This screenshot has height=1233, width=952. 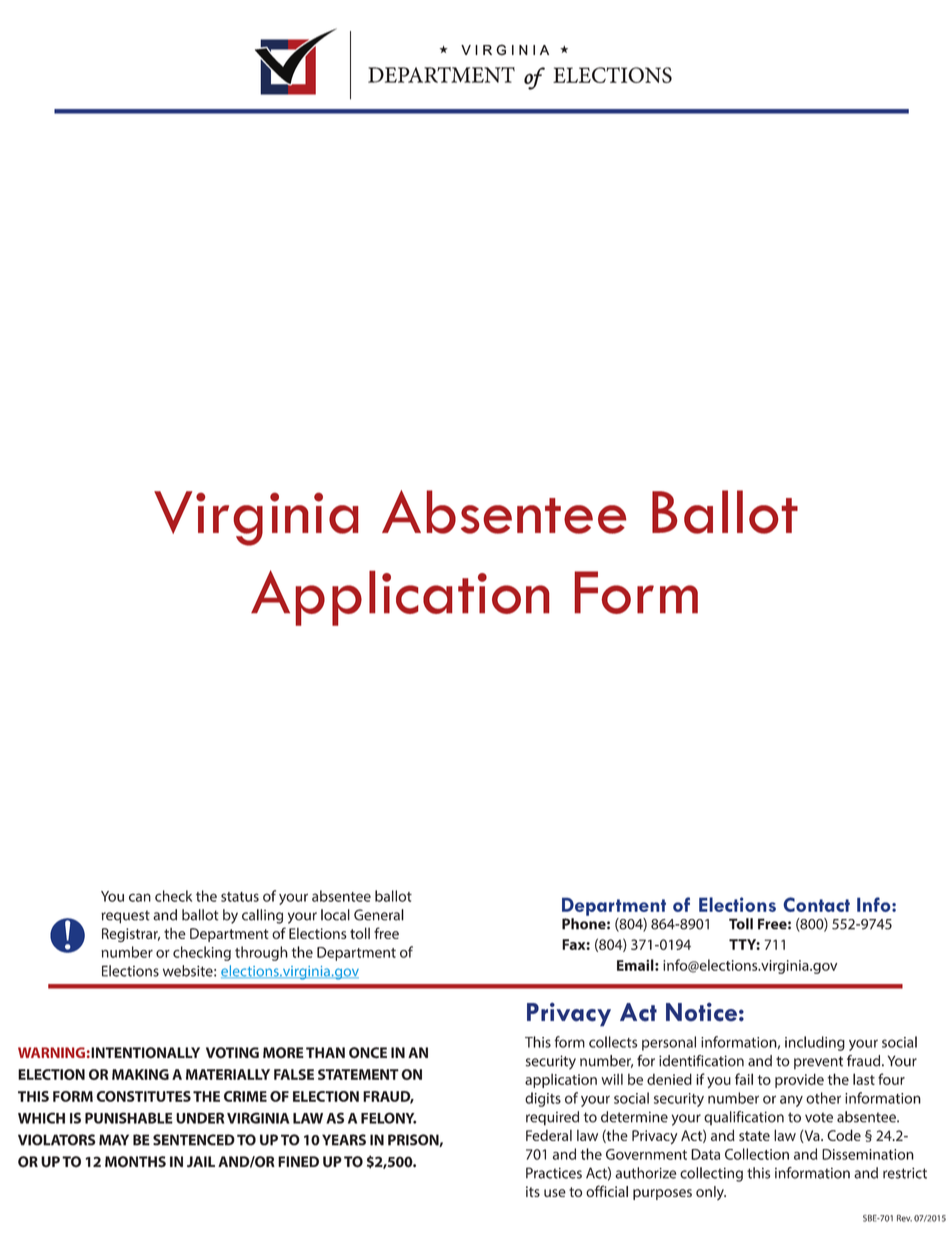 What do you see at coordinates (261, 953) in the screenshot?
I see `through` at bounding box center [261, 953].
